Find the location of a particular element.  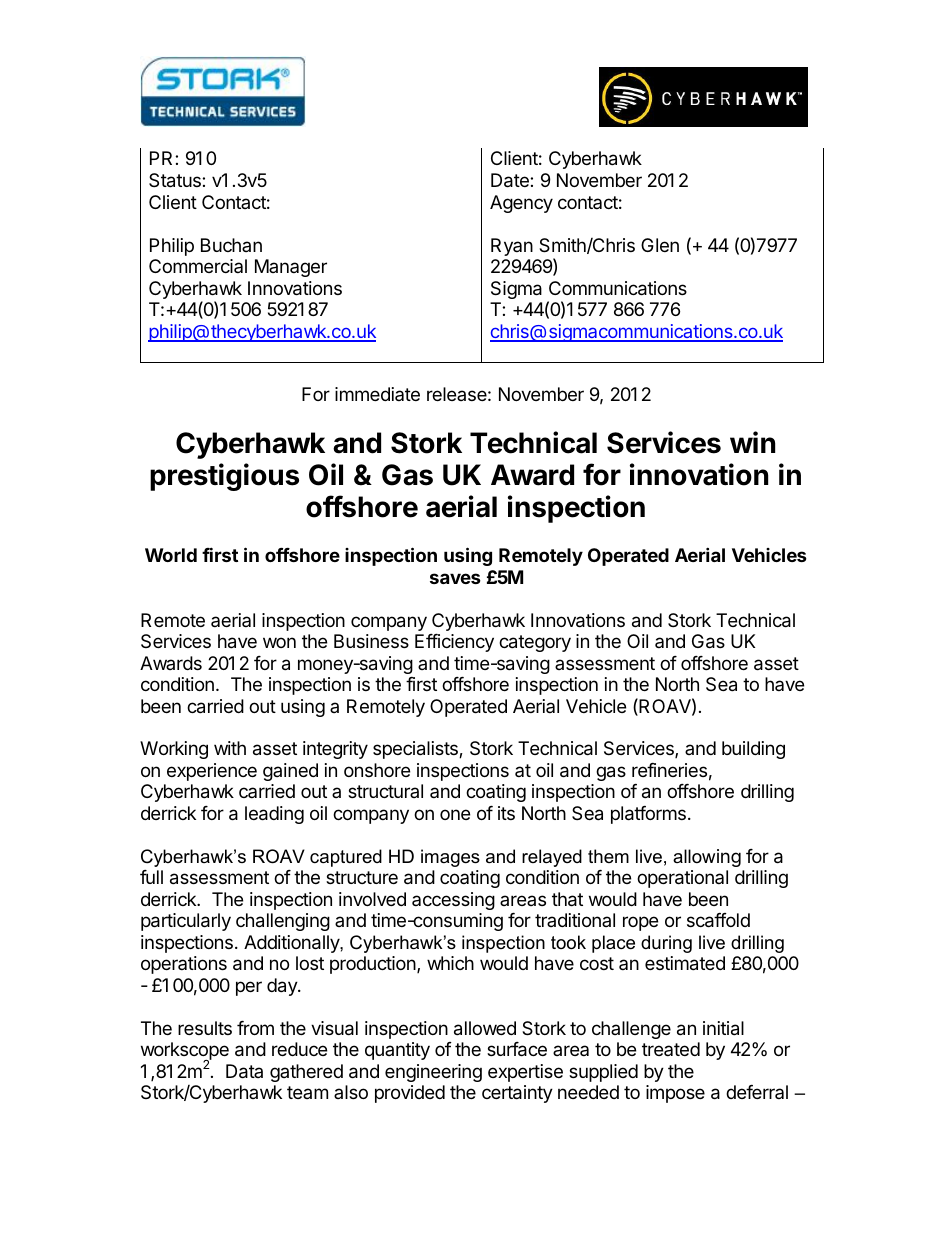

prestigious is located at coordinates (224, 477).
